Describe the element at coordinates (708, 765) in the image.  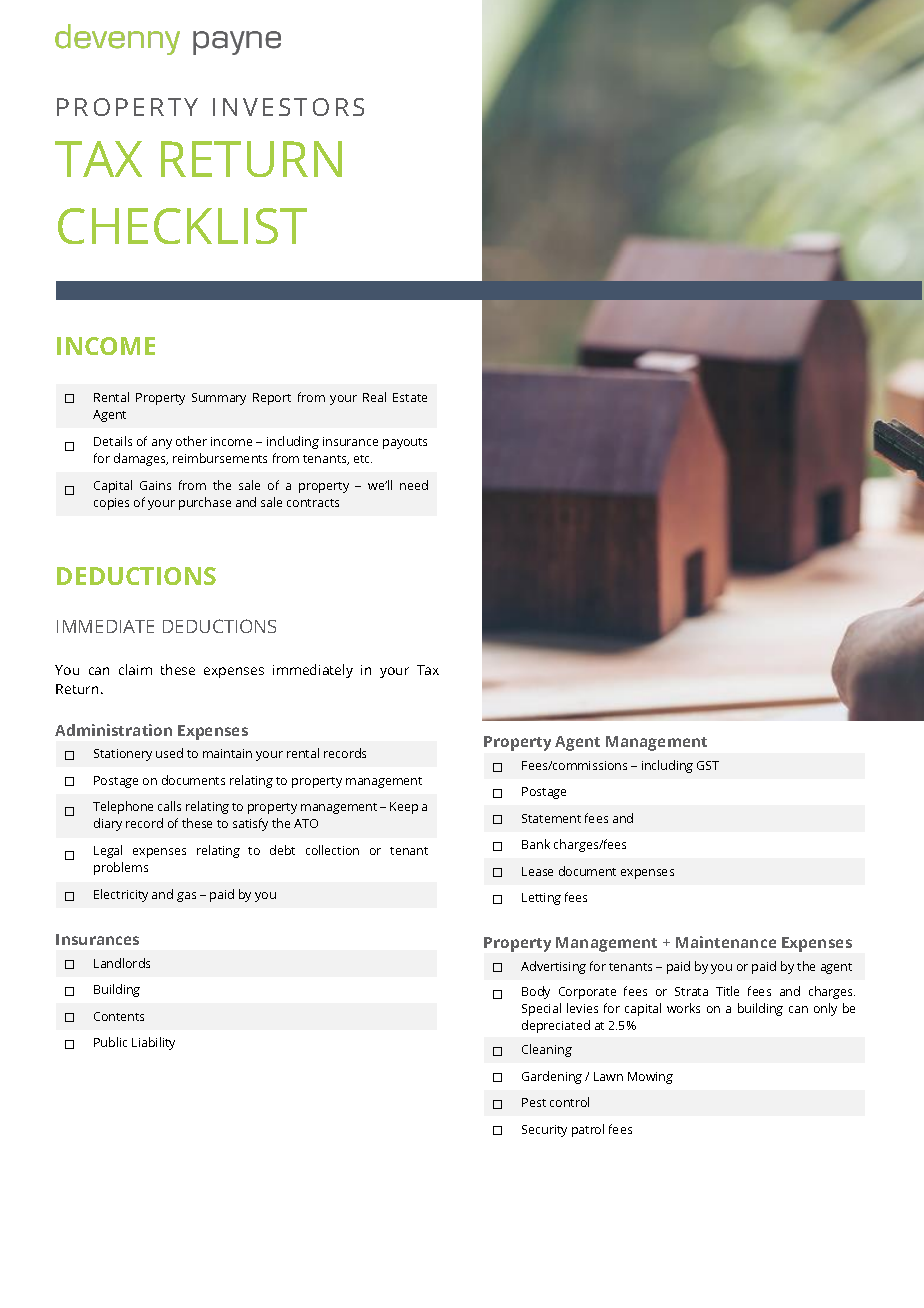
I see `GST` at that location.
